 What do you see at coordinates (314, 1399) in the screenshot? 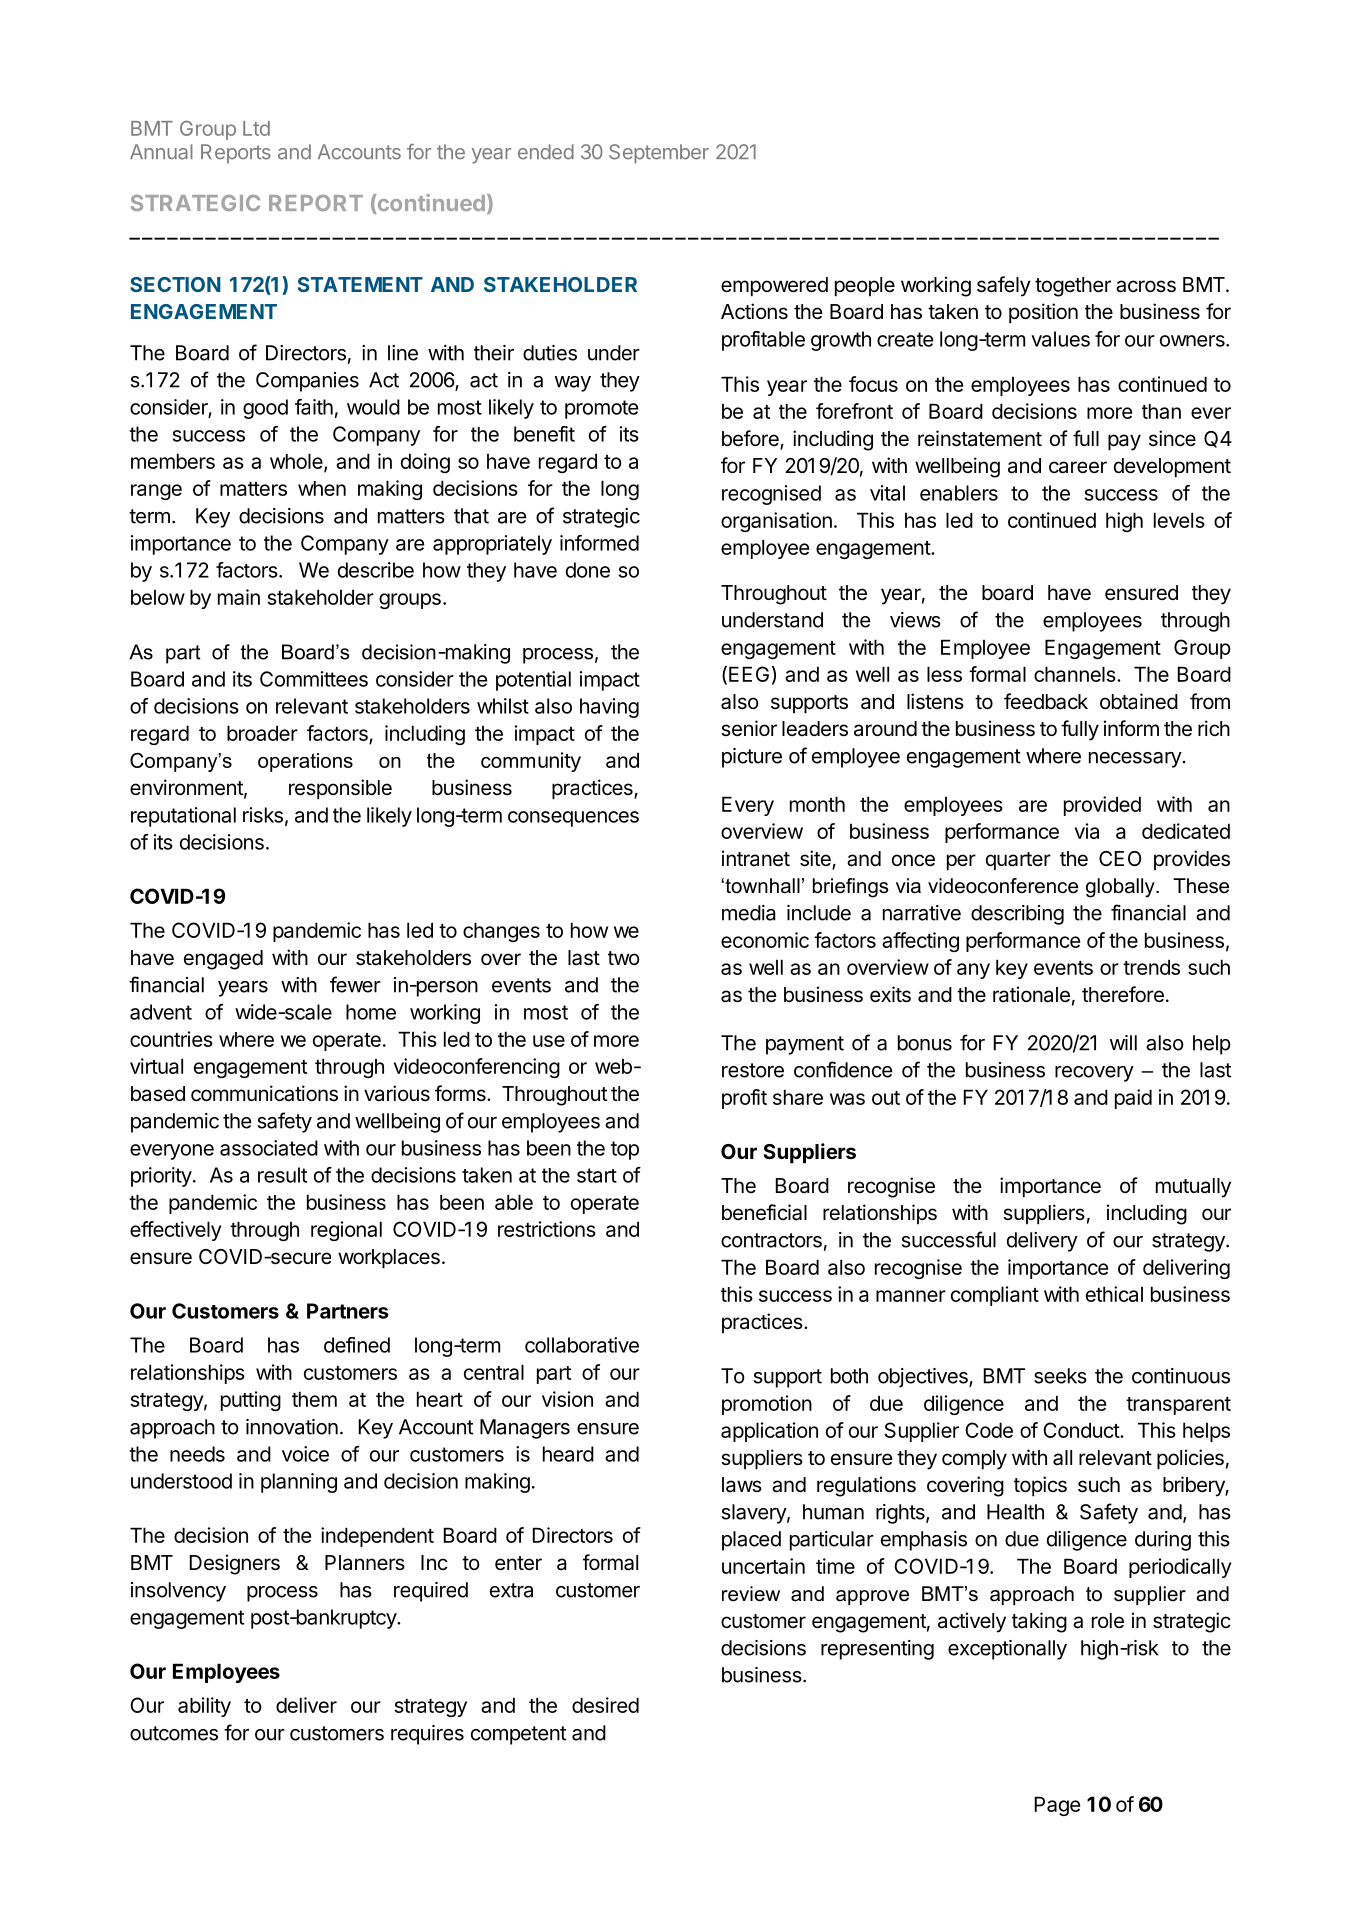
I see `them` at bounding box center [314, 1399].
